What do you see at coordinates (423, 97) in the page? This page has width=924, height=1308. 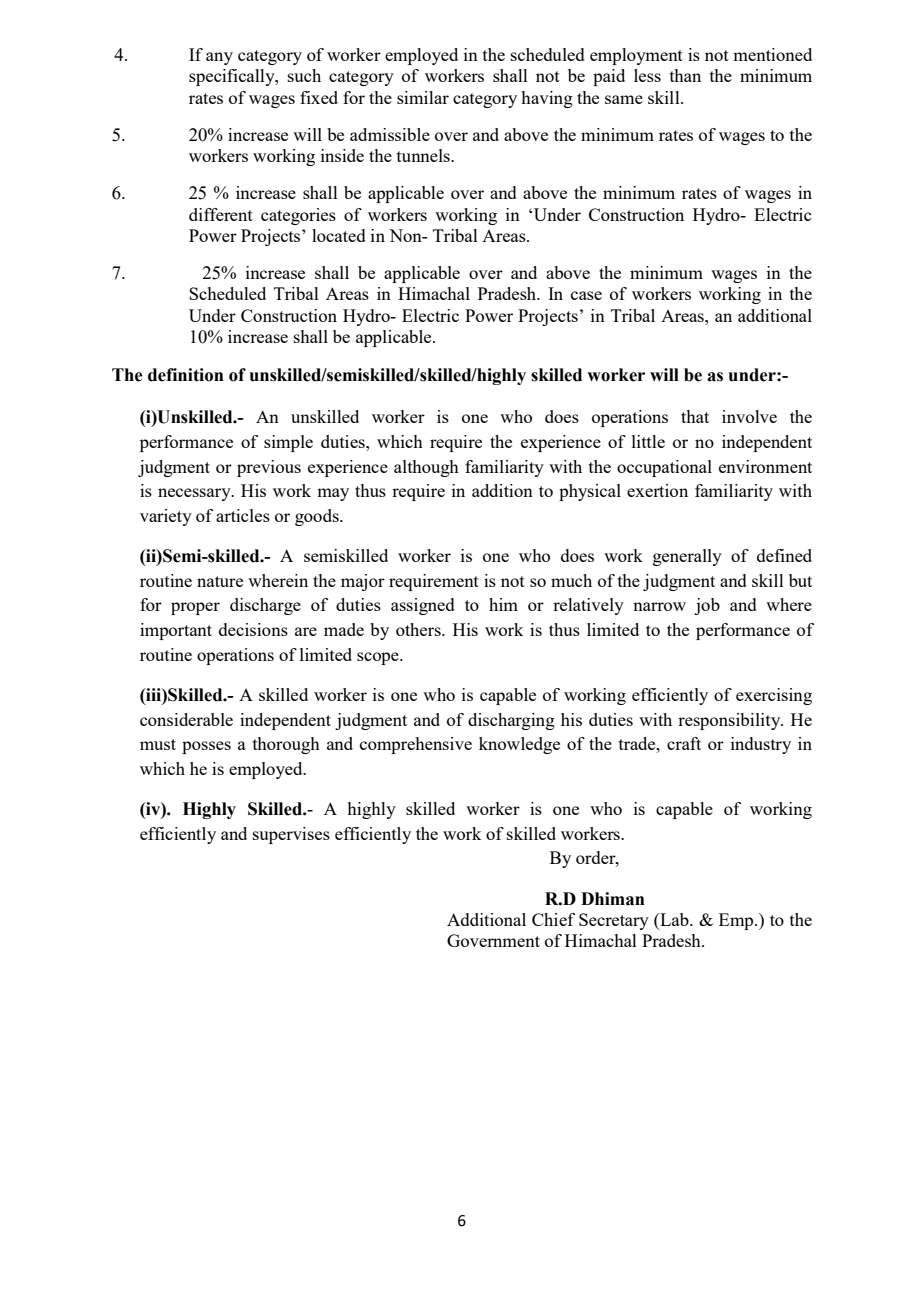 I see `similar` at bounding box center [423, 97].
